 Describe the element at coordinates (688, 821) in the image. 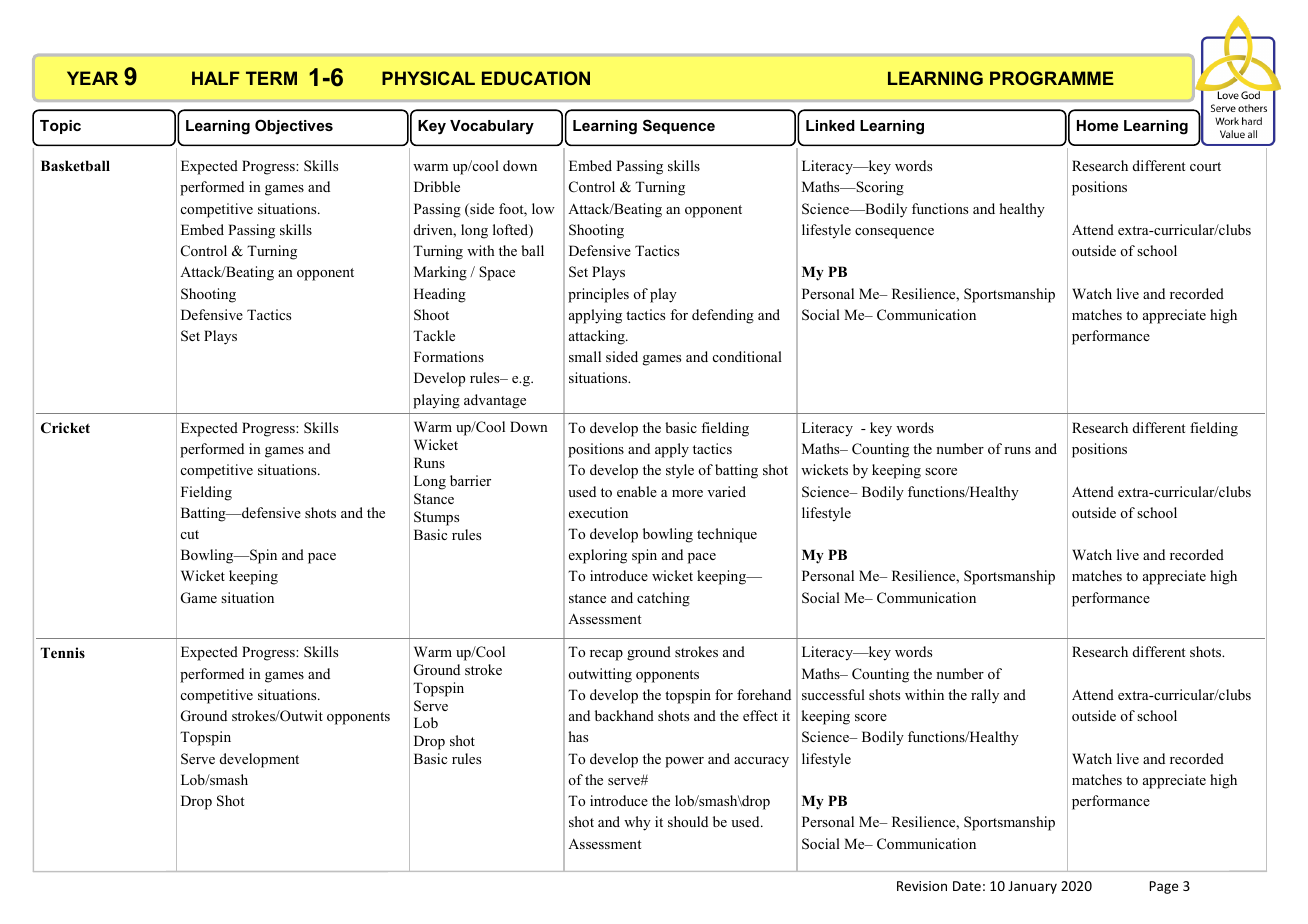

I see `should` at that location.
